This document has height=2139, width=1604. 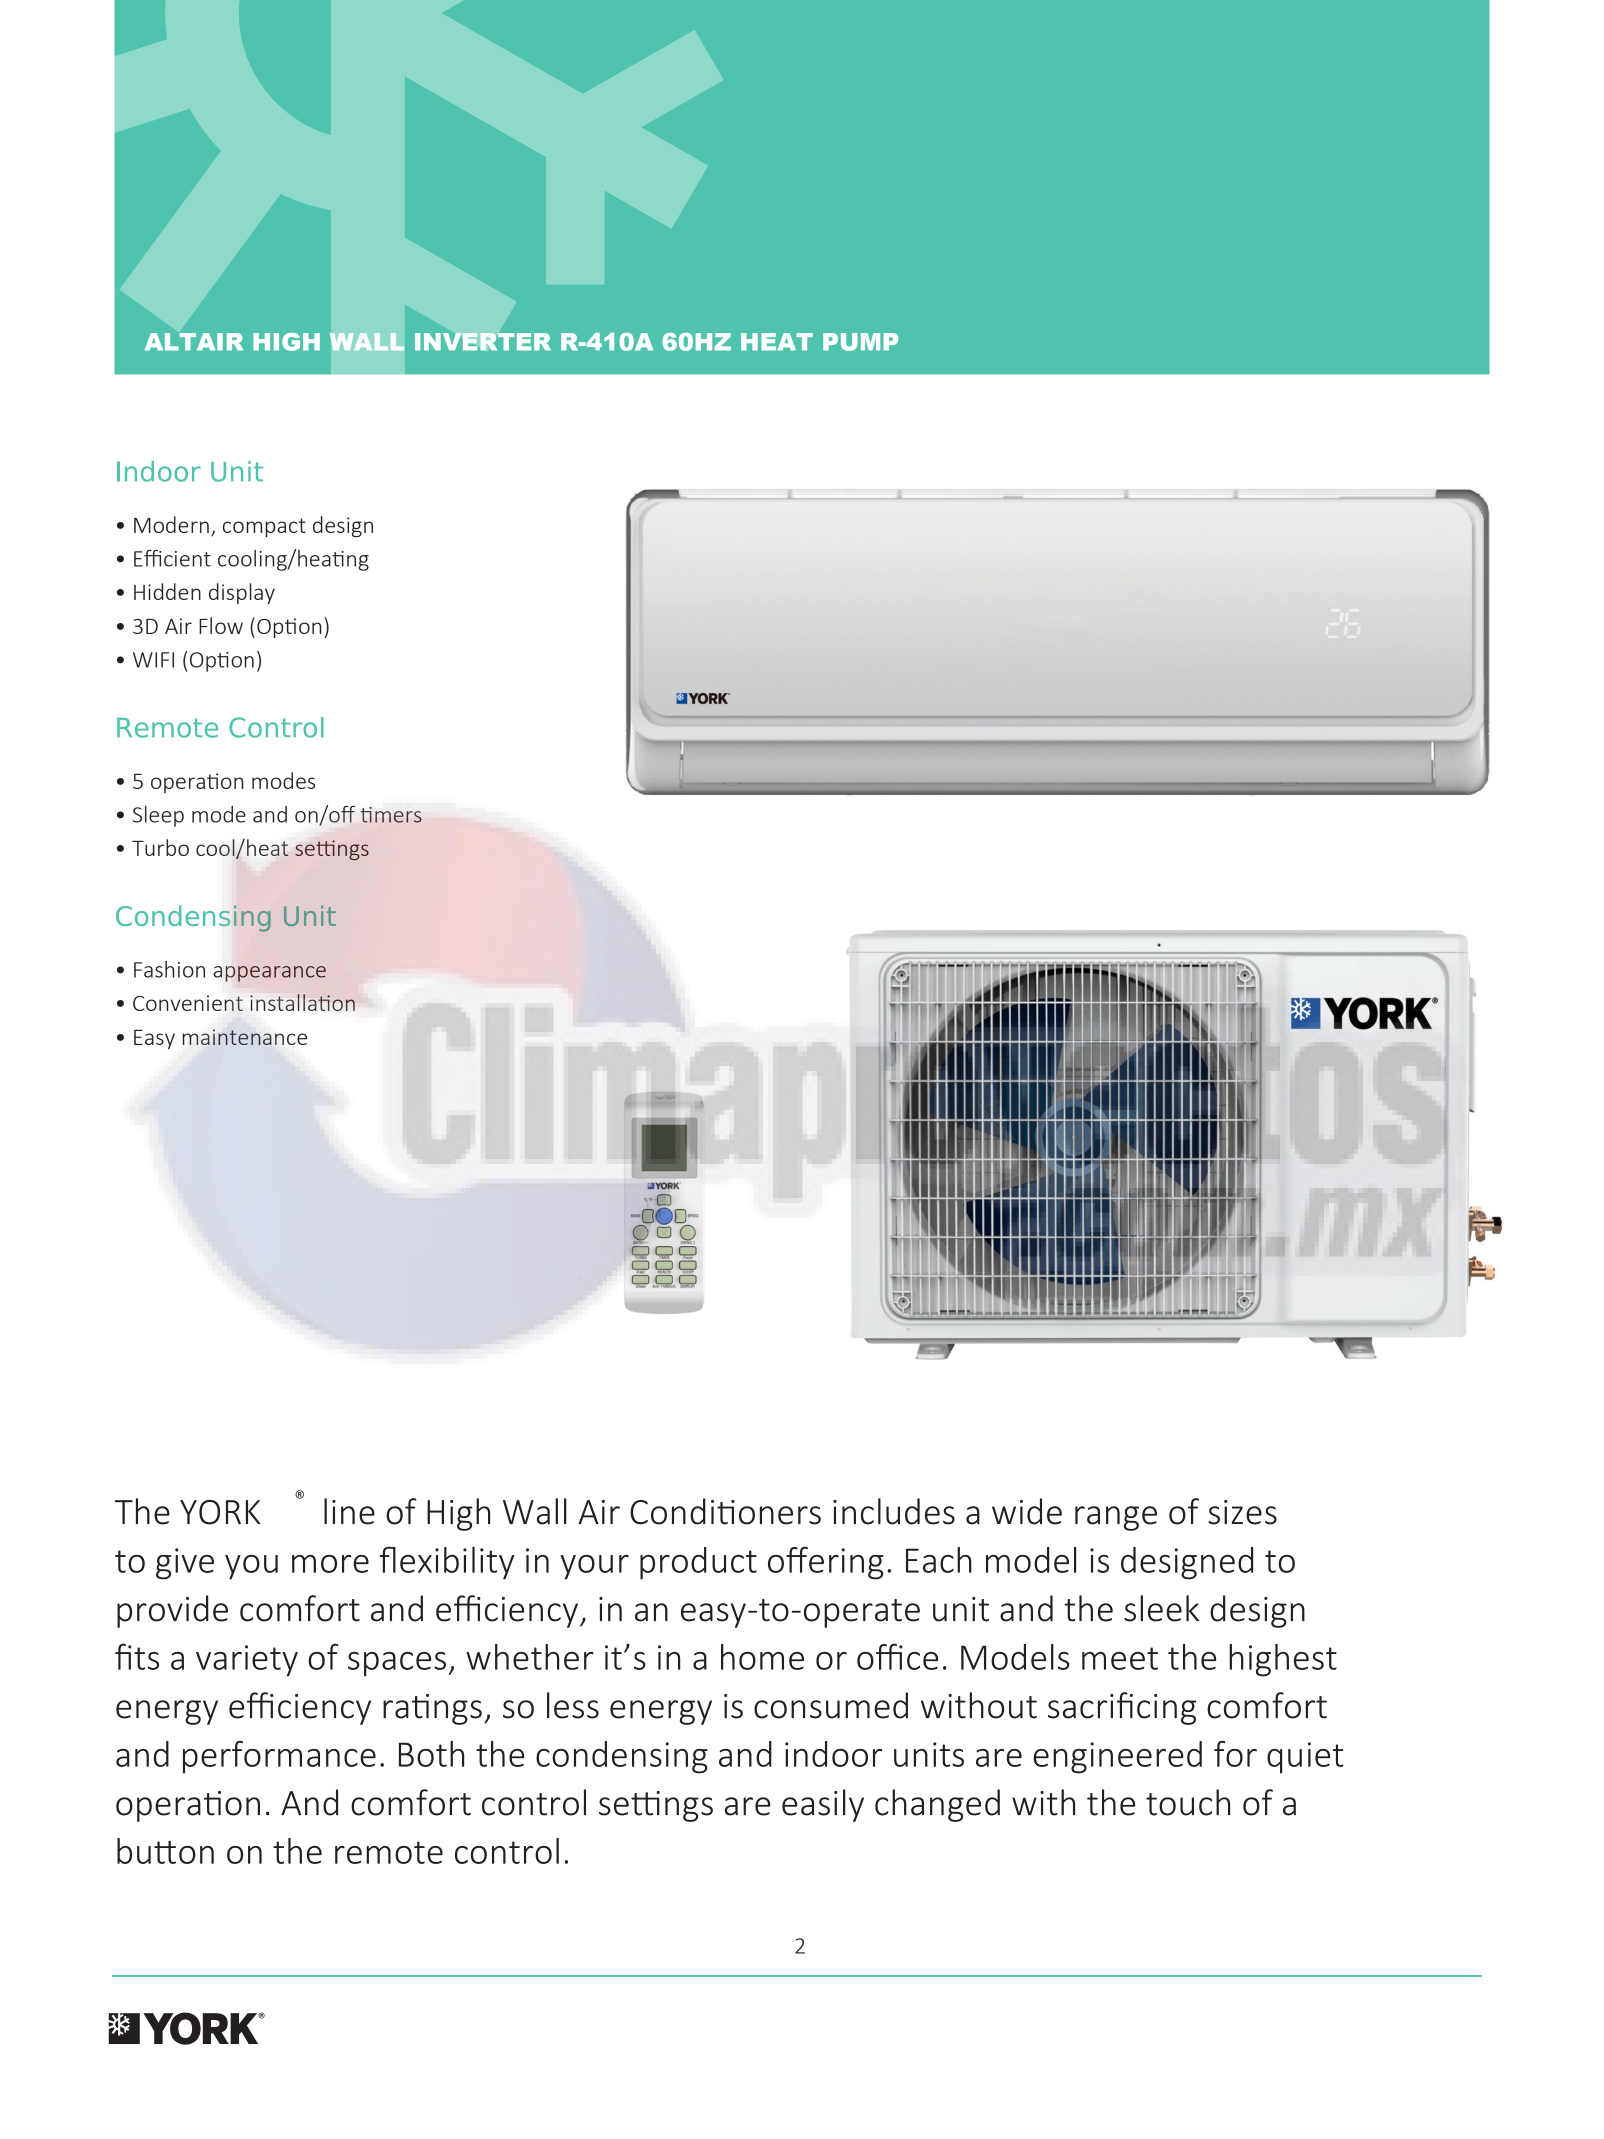 What do you see at coordinates (160, 847) in the document?
I see `Turbo` at bounding box center [160, 847].
